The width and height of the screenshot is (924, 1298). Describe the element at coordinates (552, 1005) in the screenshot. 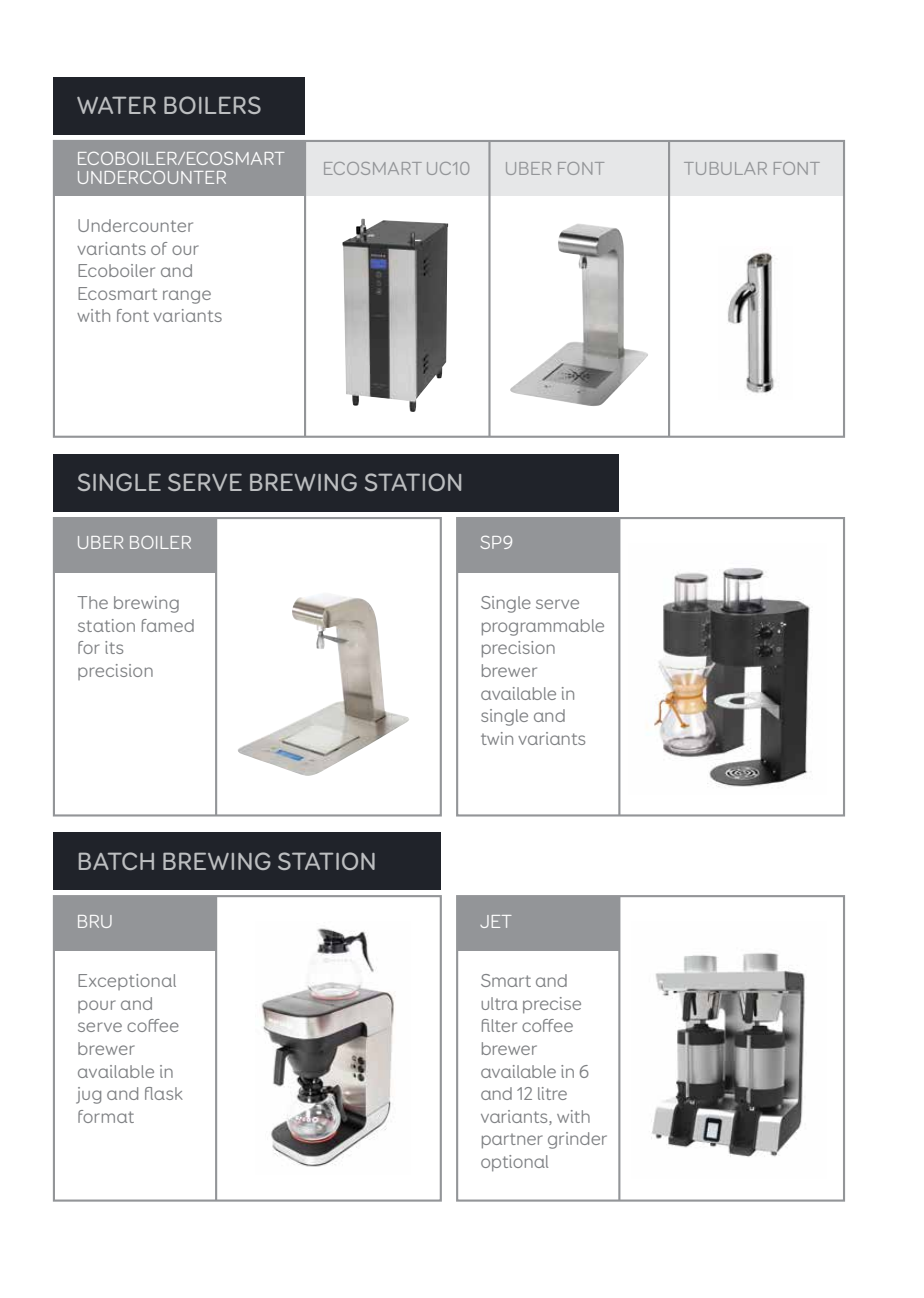

I see `precise` at that location.
